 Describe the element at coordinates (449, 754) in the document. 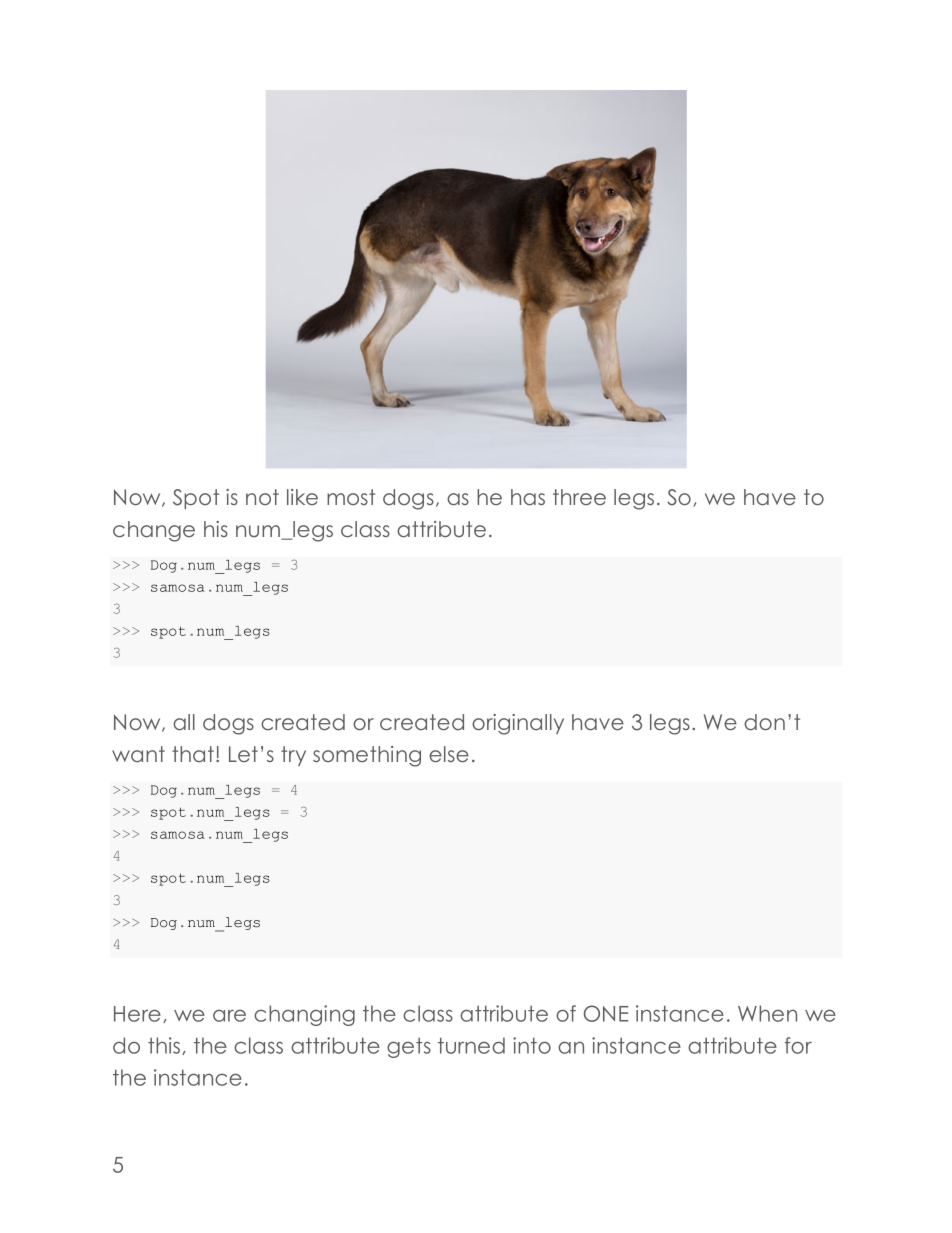

I see `else` at that location.
